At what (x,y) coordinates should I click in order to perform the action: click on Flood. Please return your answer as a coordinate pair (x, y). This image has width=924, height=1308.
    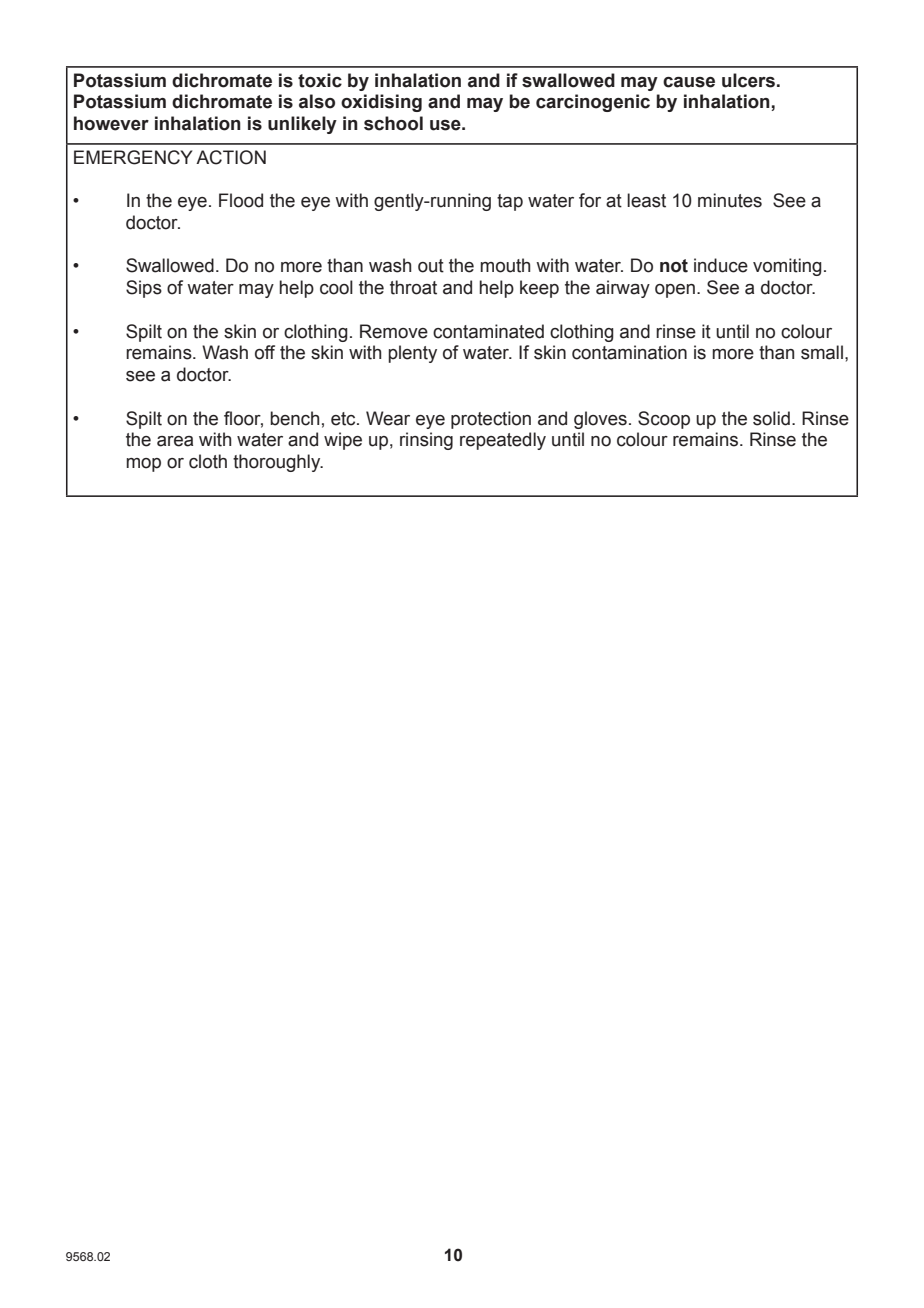
    Looking at the image, I should click on (241, 200).
